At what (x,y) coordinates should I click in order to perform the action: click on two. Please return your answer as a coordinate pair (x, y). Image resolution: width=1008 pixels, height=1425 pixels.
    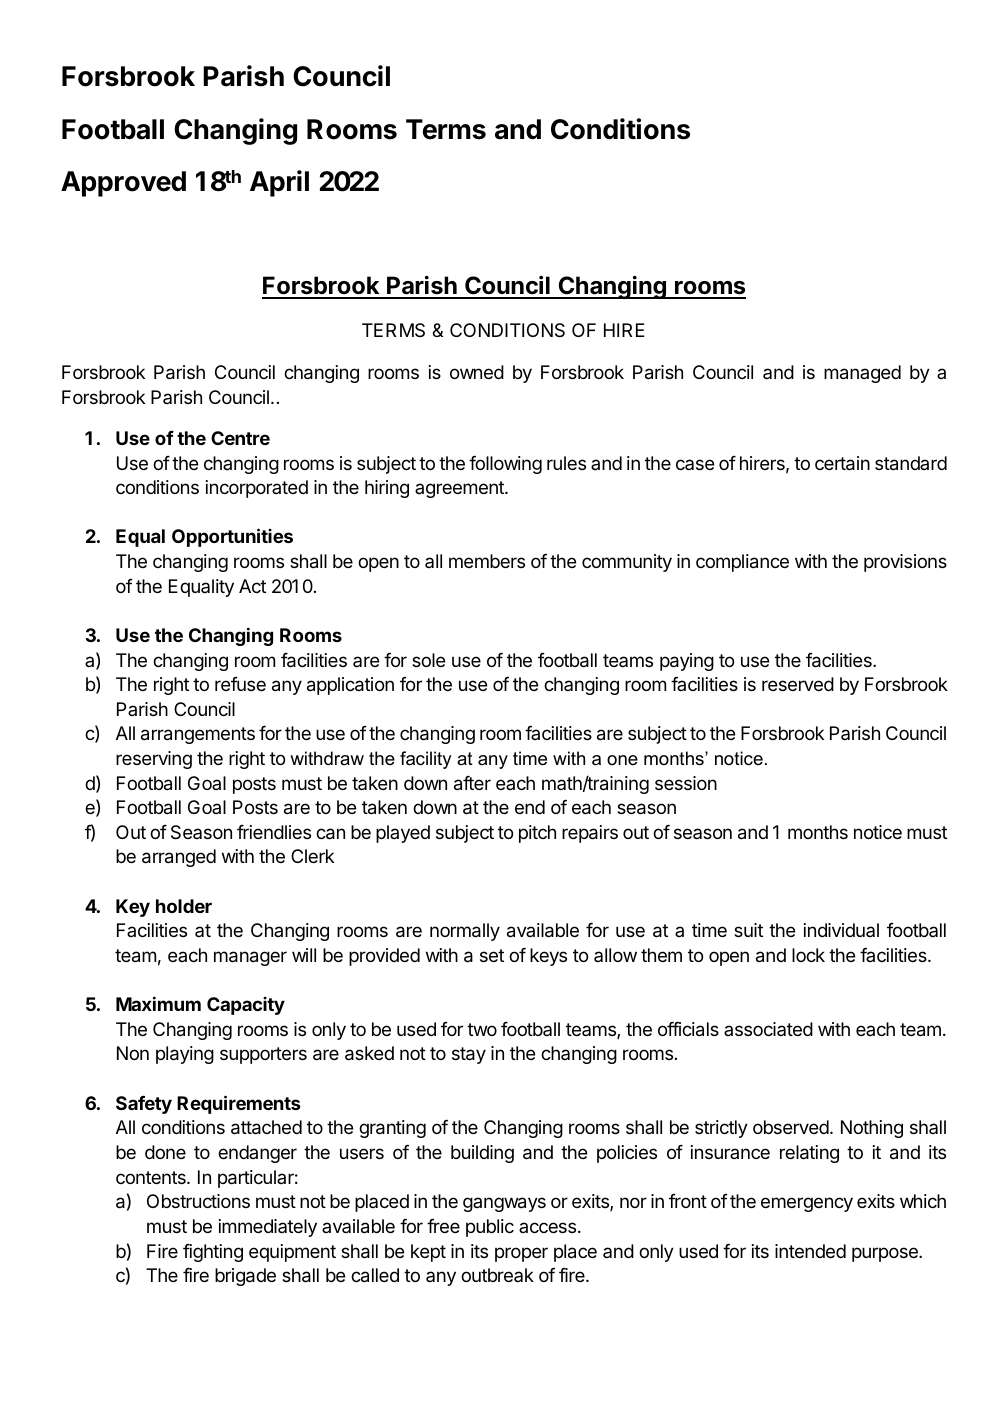
    Looking at the image, I should click on (482, 1029).
